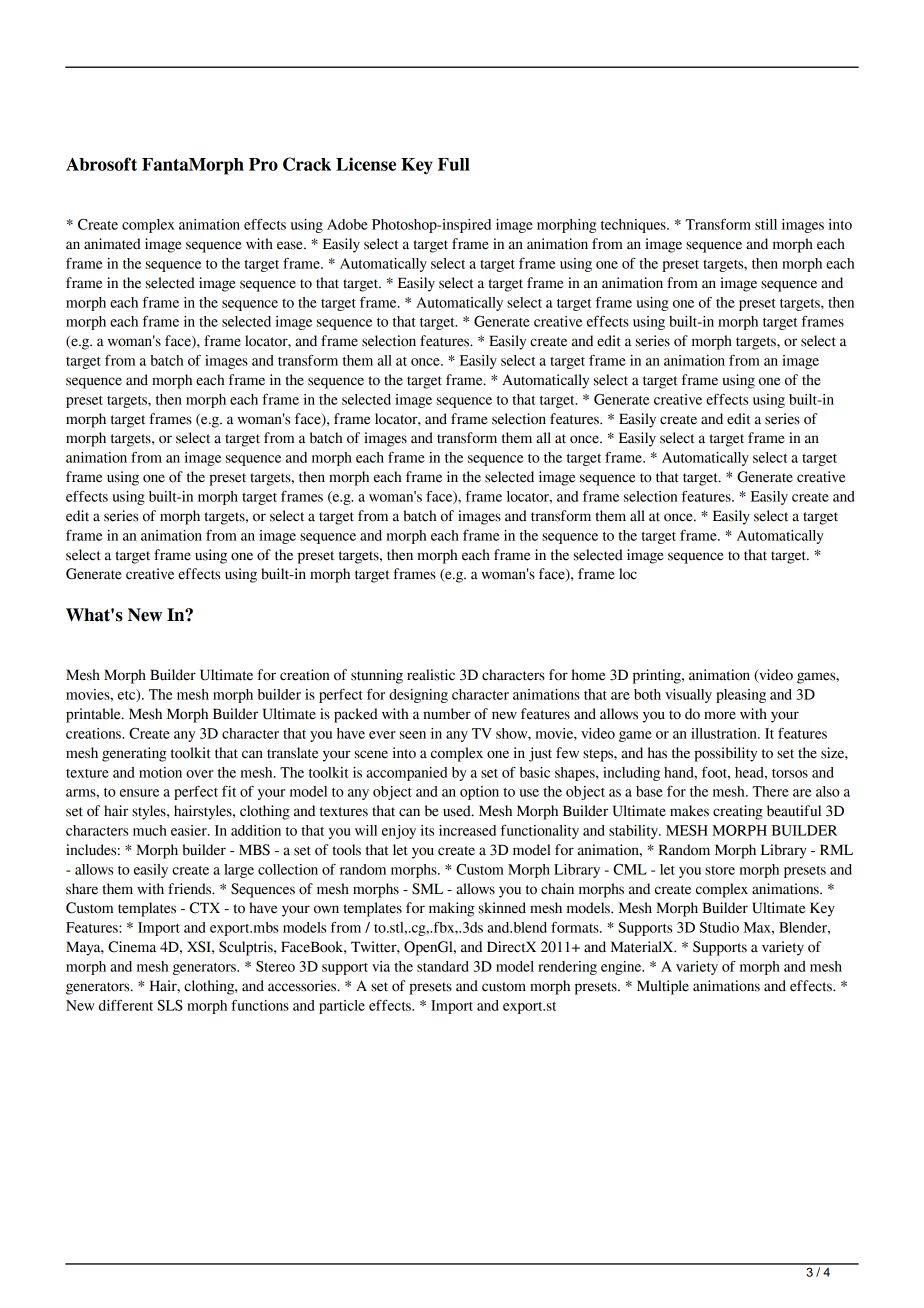 The width and height of the page is (924, 1308). What do you see at coordinates (94, 715) in the page?
I see `printable` at bounding box center [94, 715].
